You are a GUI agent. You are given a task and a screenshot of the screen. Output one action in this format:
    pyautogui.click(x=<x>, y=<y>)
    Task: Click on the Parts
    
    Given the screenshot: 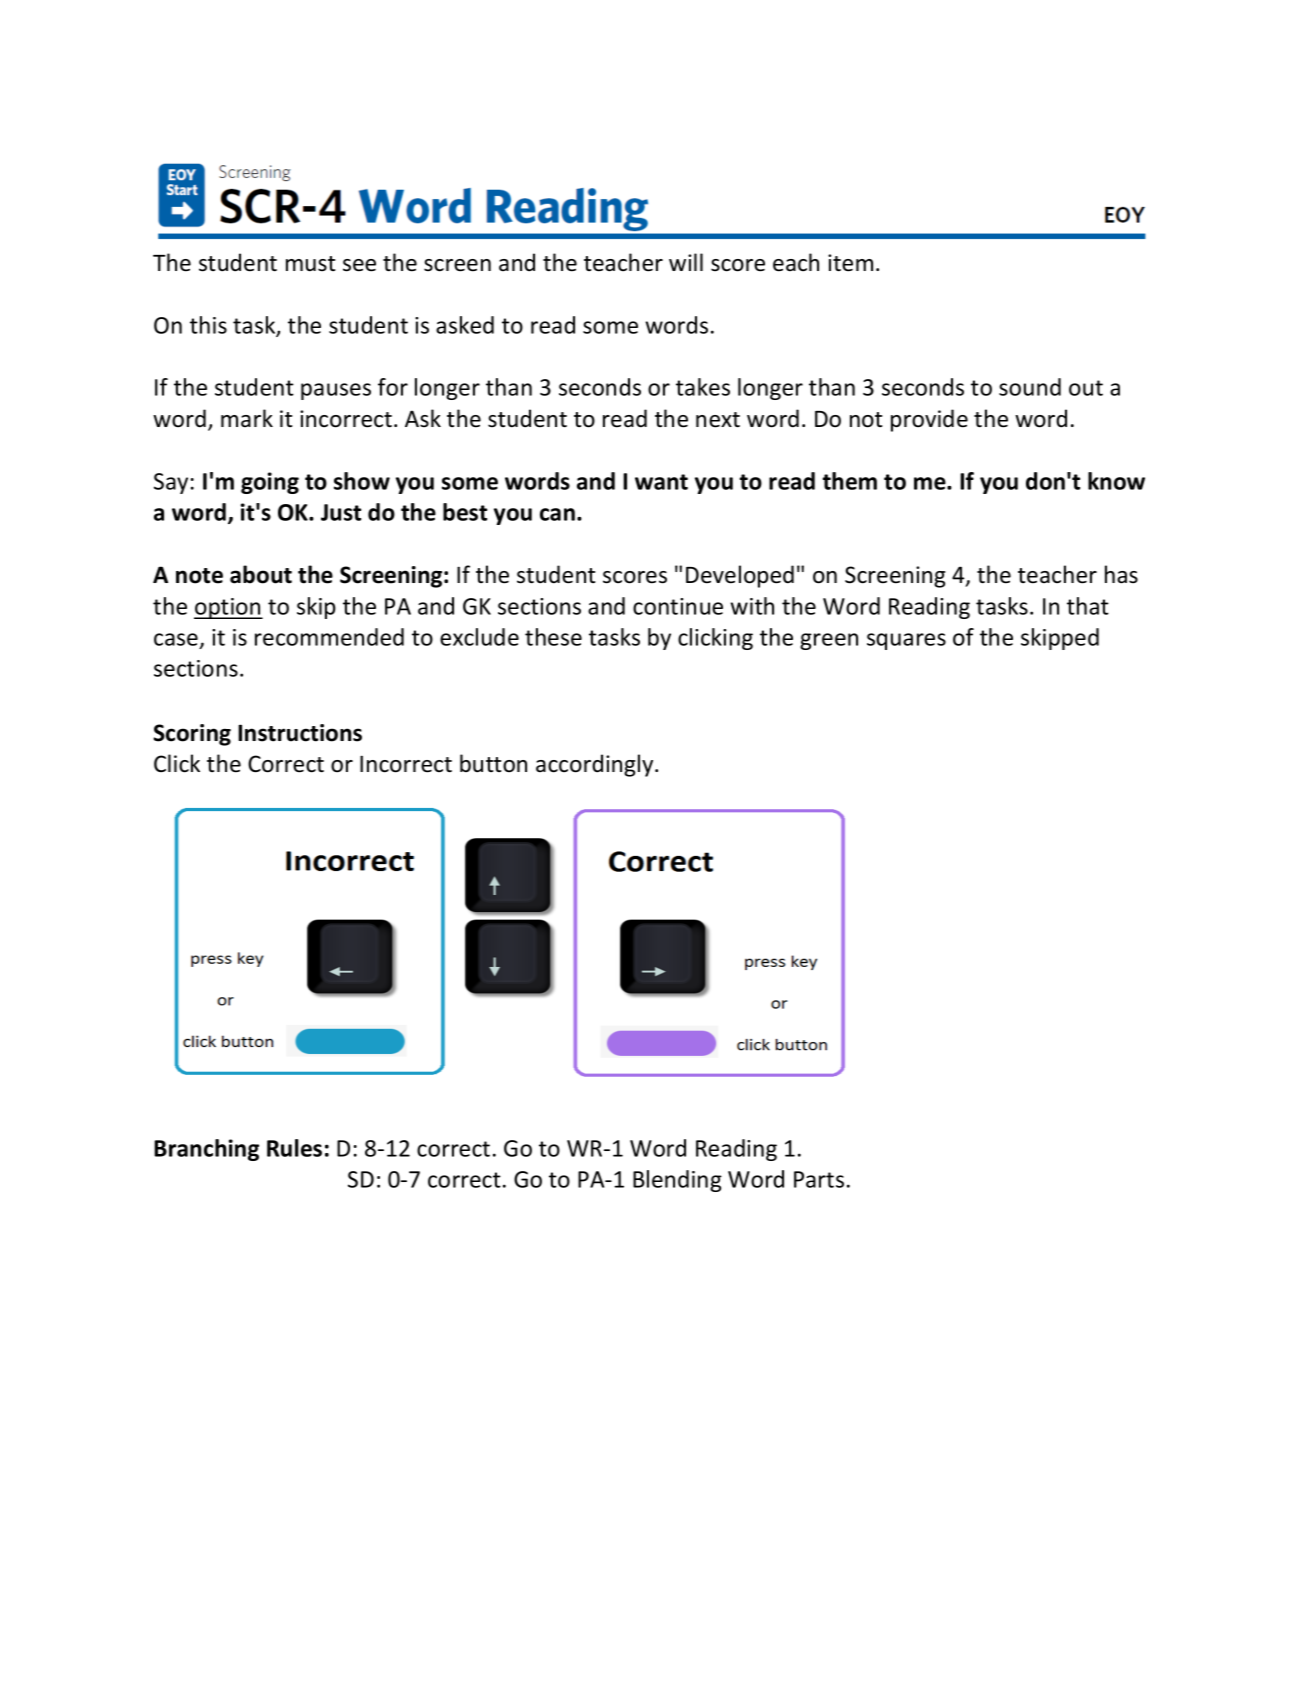 What is the action you would take?
    pyautogui.click(x=819, y=1179)
